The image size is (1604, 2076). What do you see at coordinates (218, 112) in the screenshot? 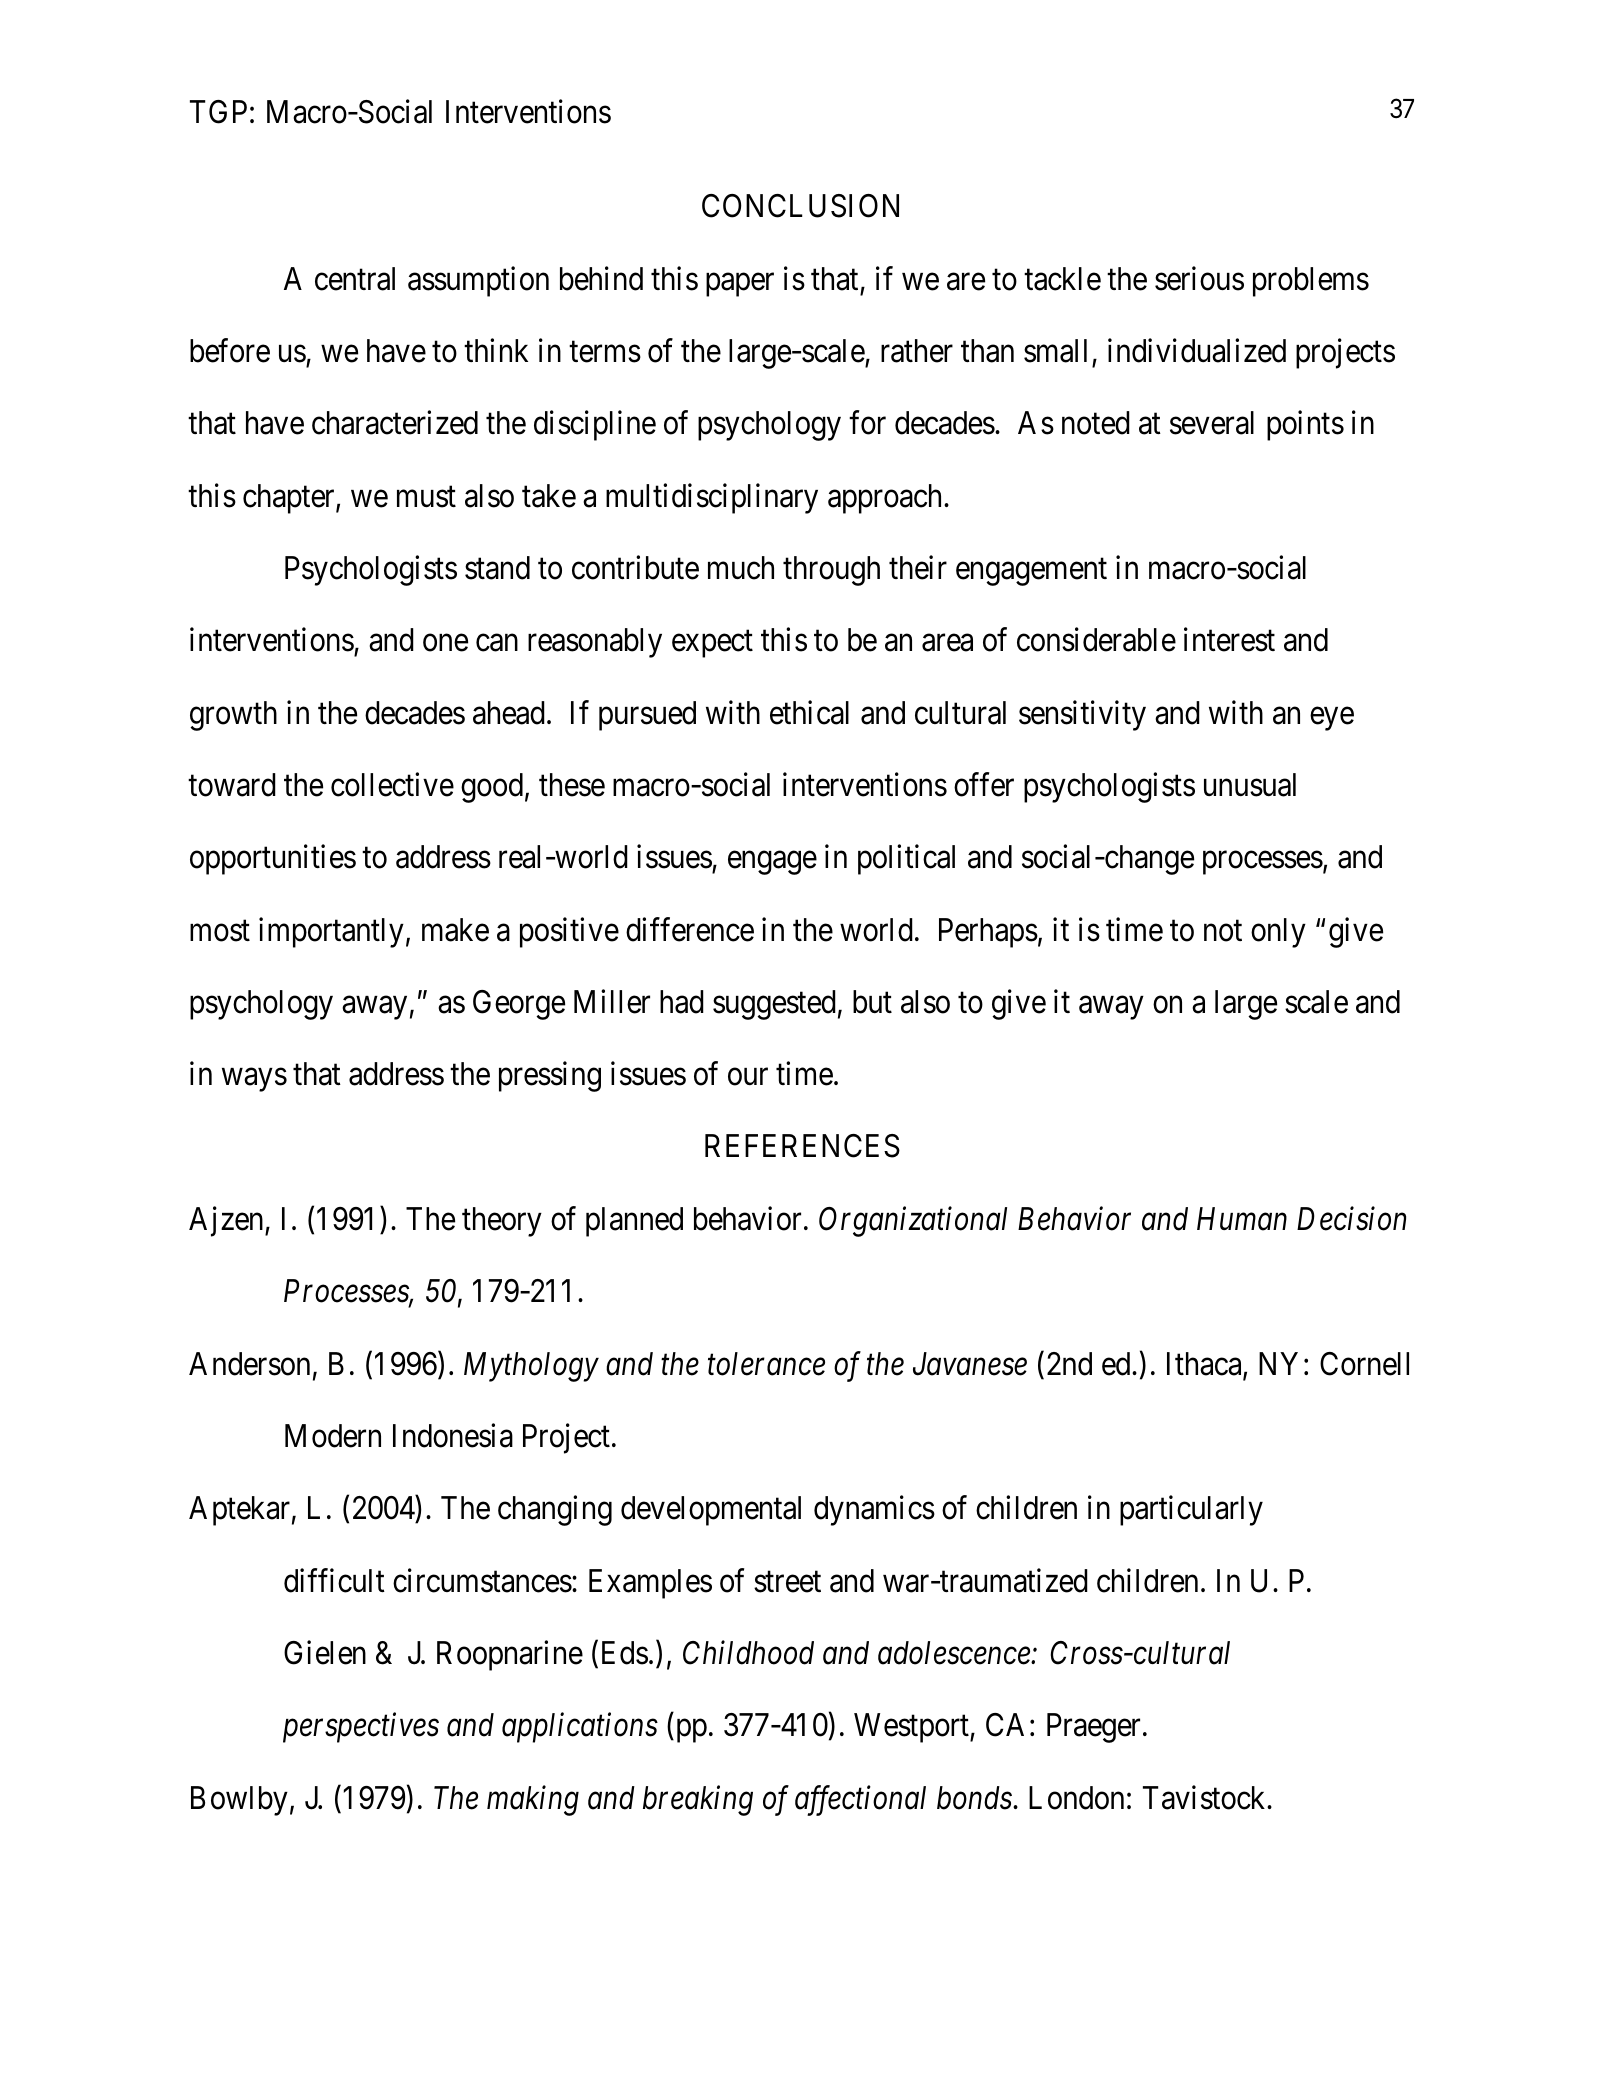
I see `TGP` at bounding box center [218, 112].
